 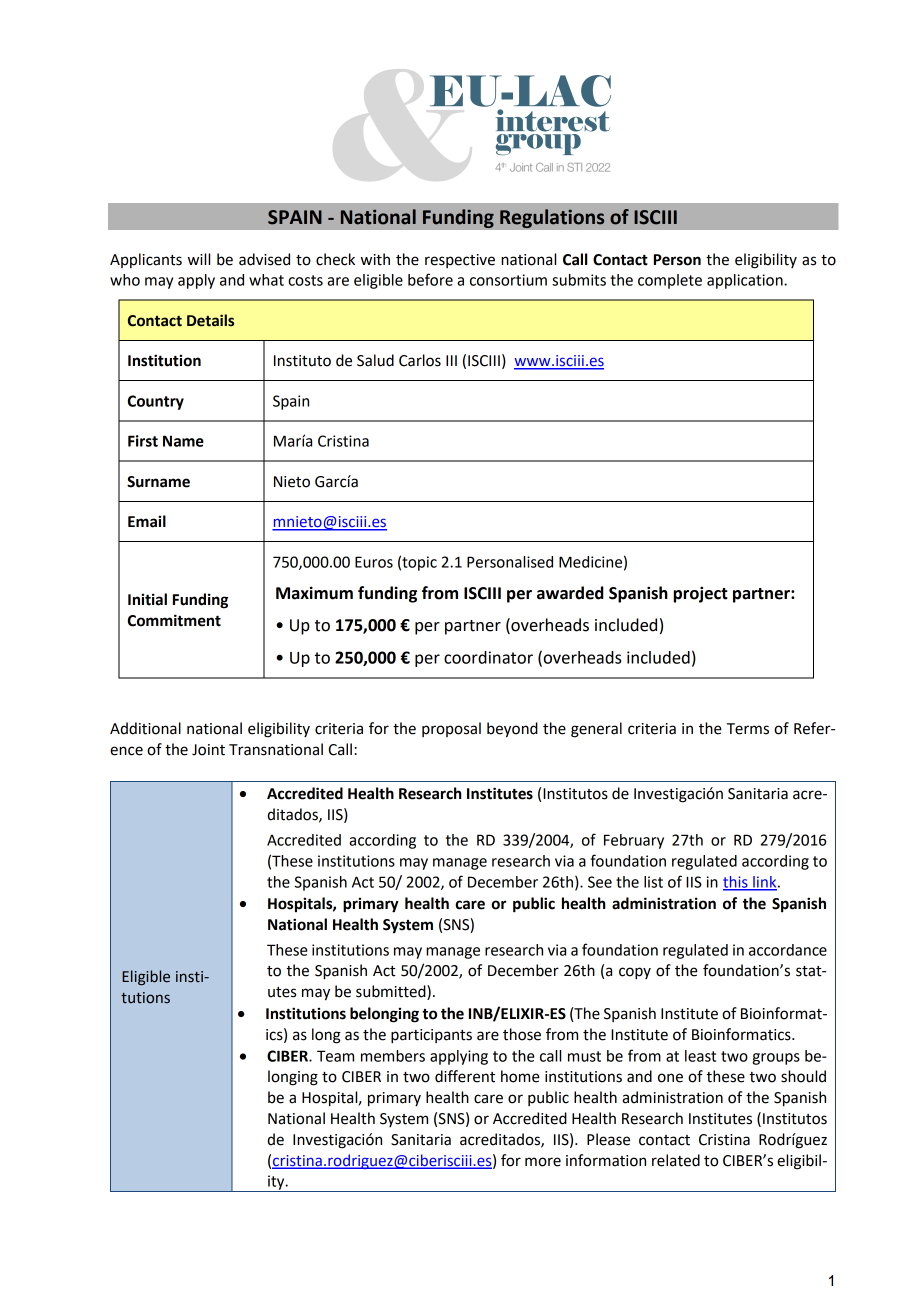 What do you see at coordinates (460, 261) in the screenshot?
I see `respective` at bounding box center [460, 261].
